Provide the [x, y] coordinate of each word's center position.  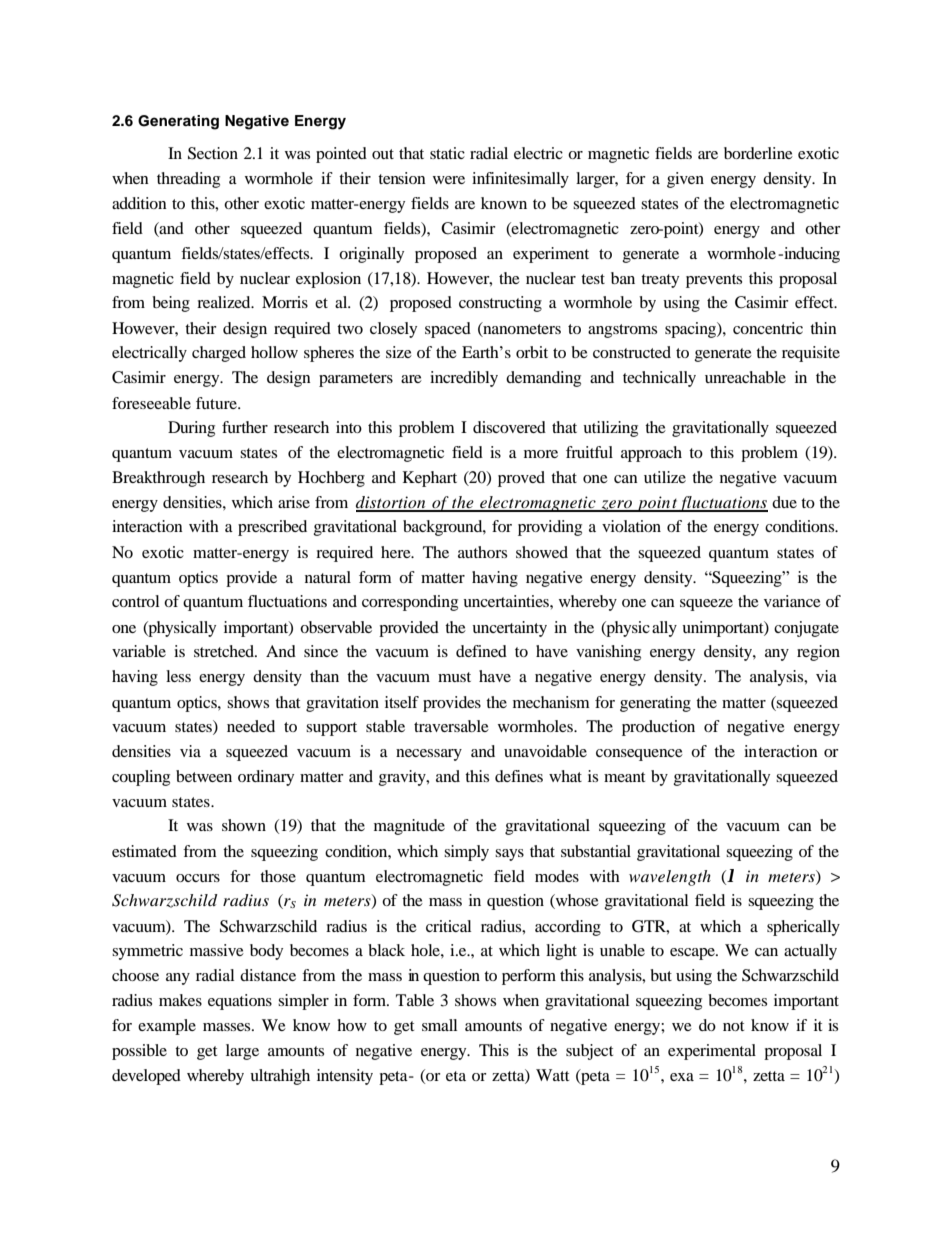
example [167, 1027]
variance [792, 601]
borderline [758, 153]
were [449, 180]
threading [188, 180]
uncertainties [507, 601]
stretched [225, 651]
